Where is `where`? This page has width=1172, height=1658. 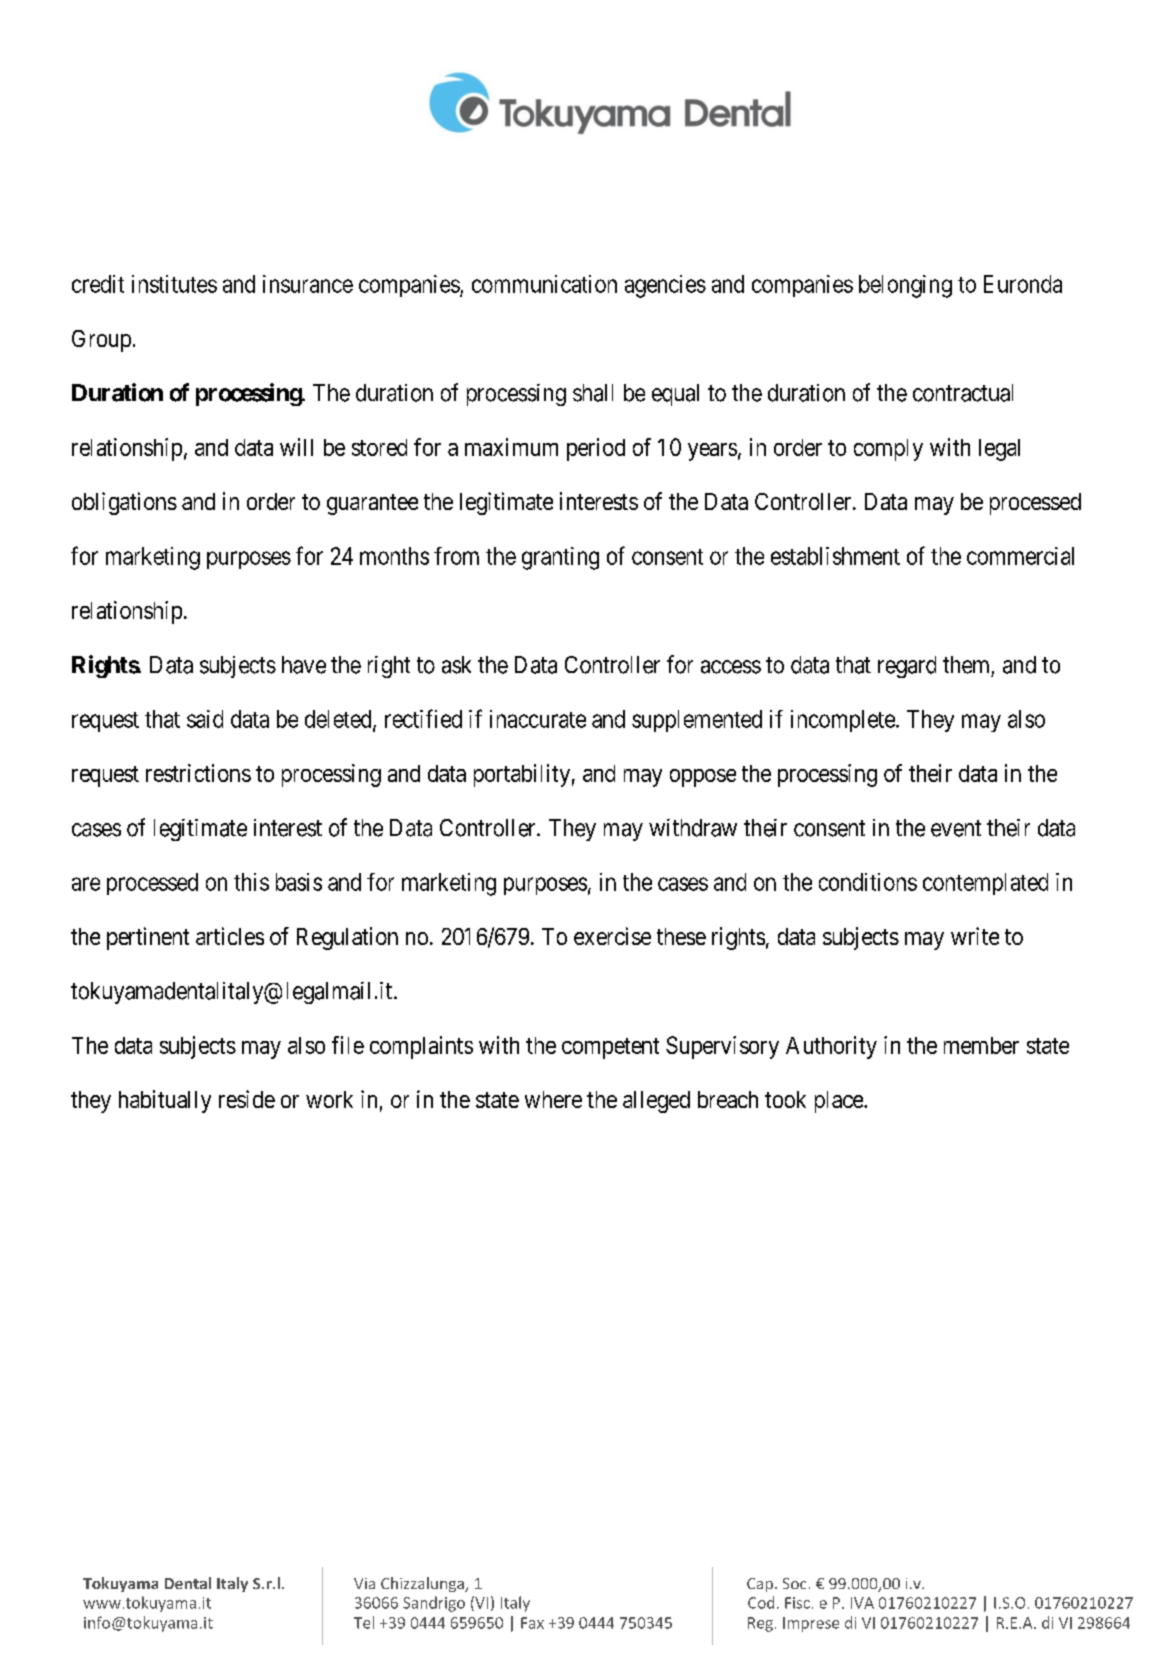
where is located at coordinates (553, 1099).
